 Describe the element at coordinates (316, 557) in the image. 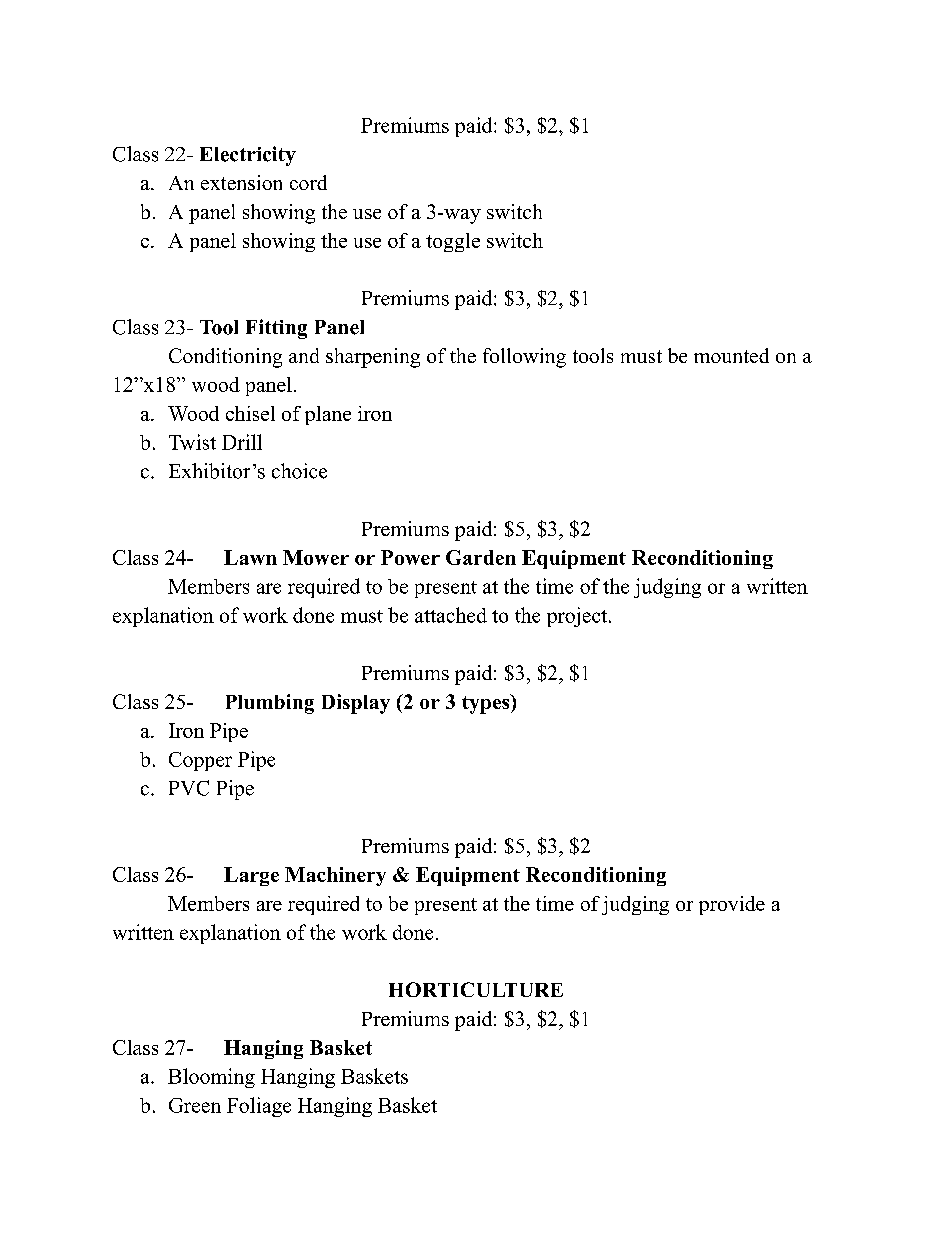

I see `Mower` at that location.
